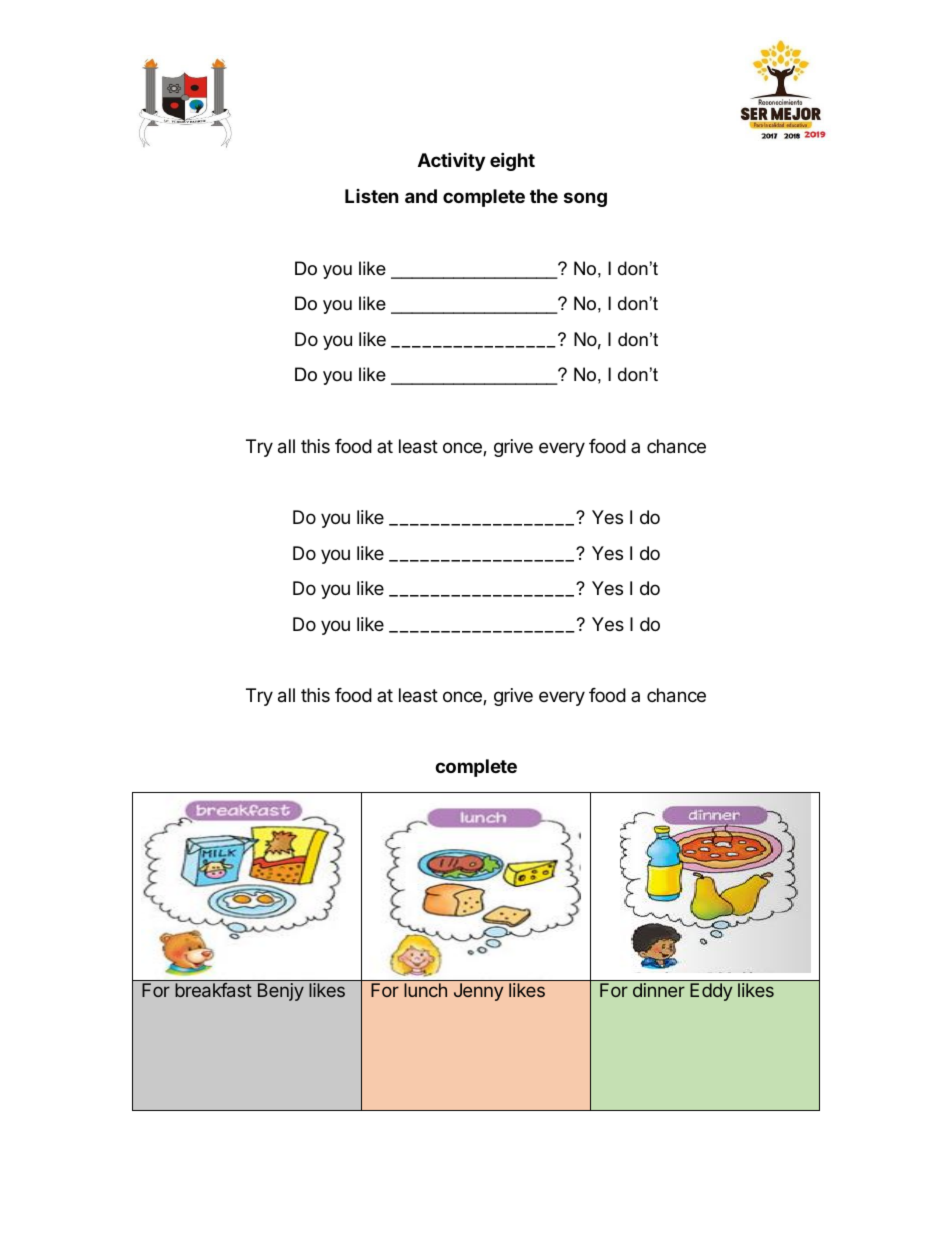  I want to click on and, so click(421, 196).
